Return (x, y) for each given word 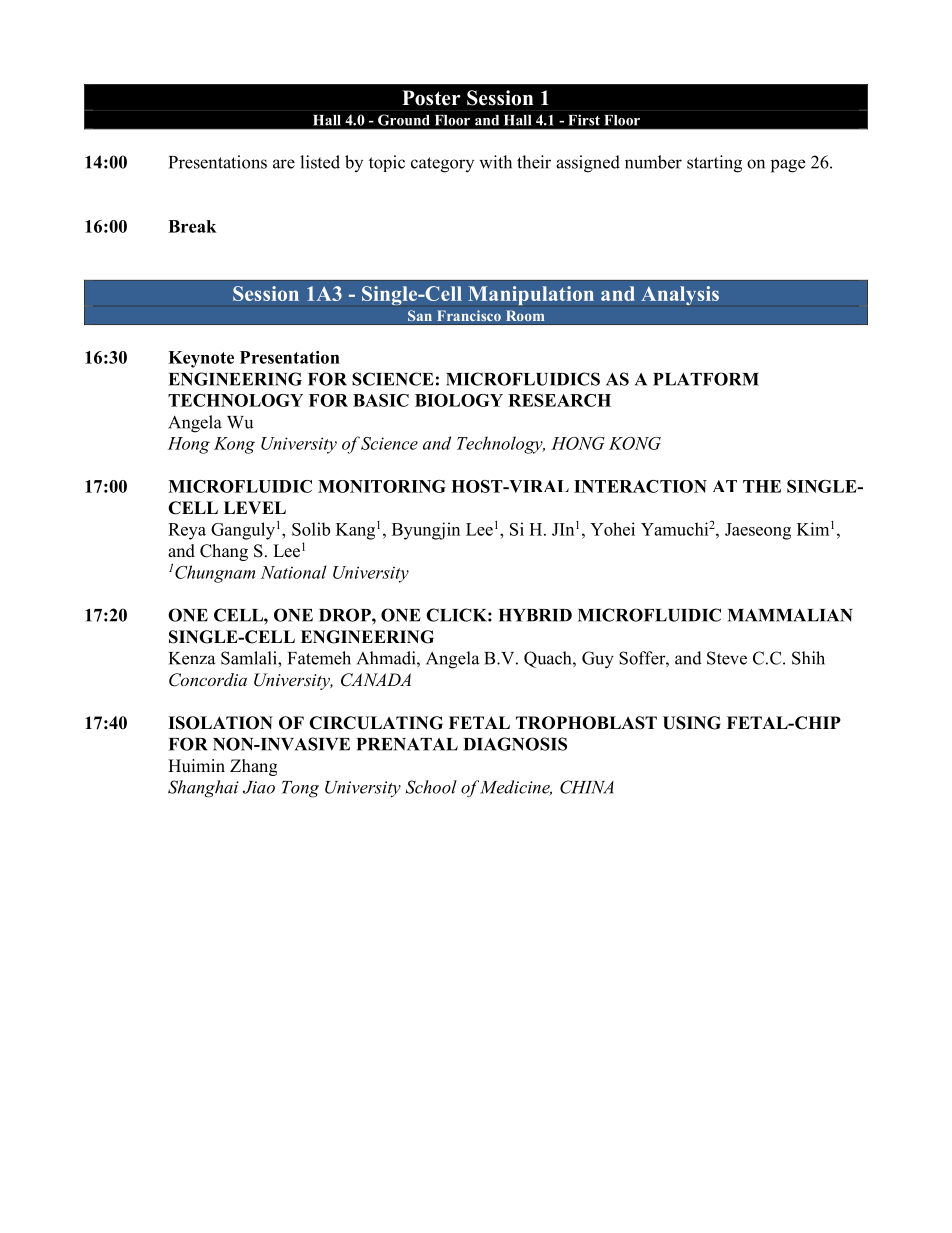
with (495, 162)
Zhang (253, 767)
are (284, 164)
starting (714, 164)
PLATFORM (706, 379)
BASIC (381, 400)
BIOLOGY (459, 400)
